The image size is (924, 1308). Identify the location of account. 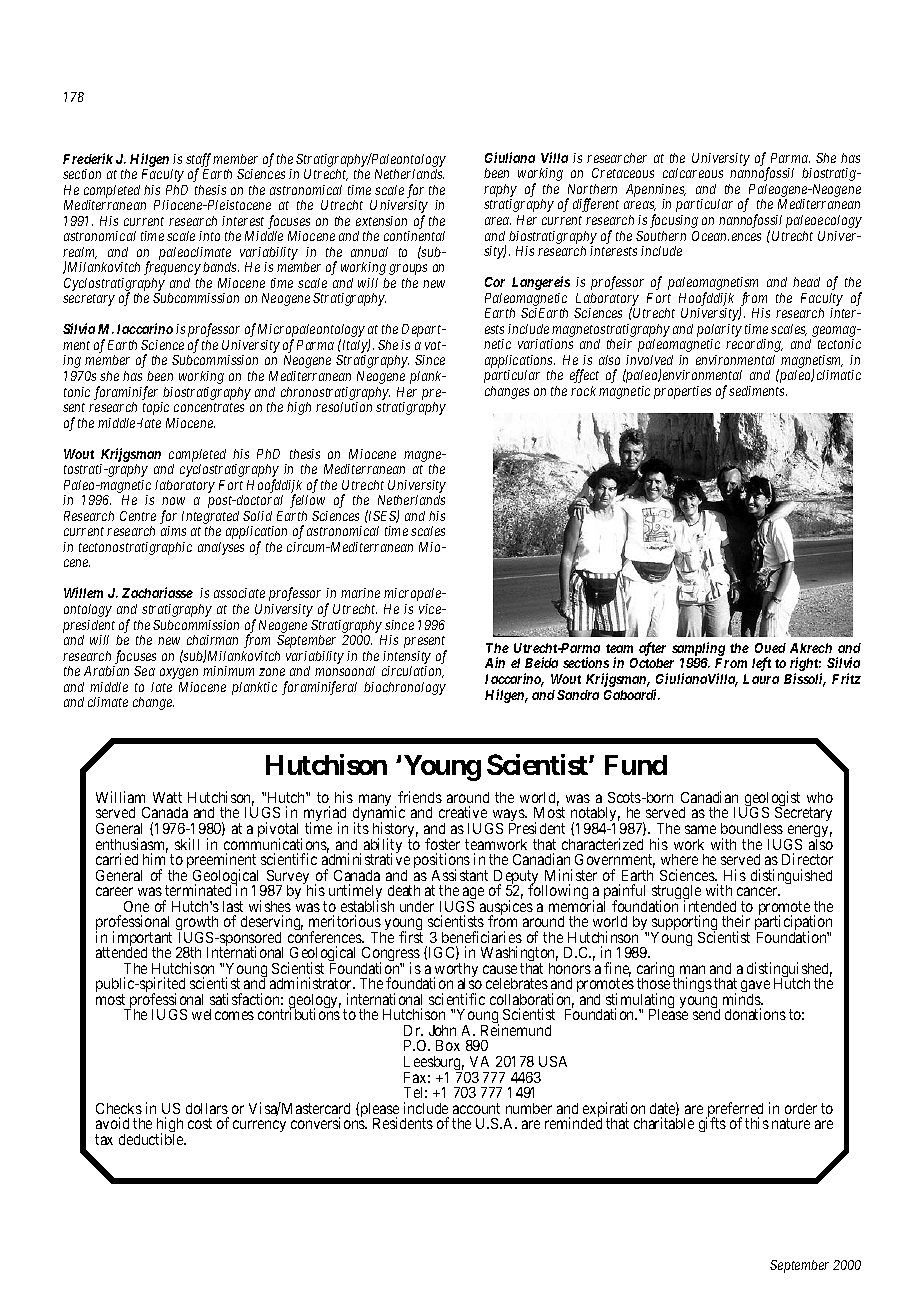
(476, 1108).
